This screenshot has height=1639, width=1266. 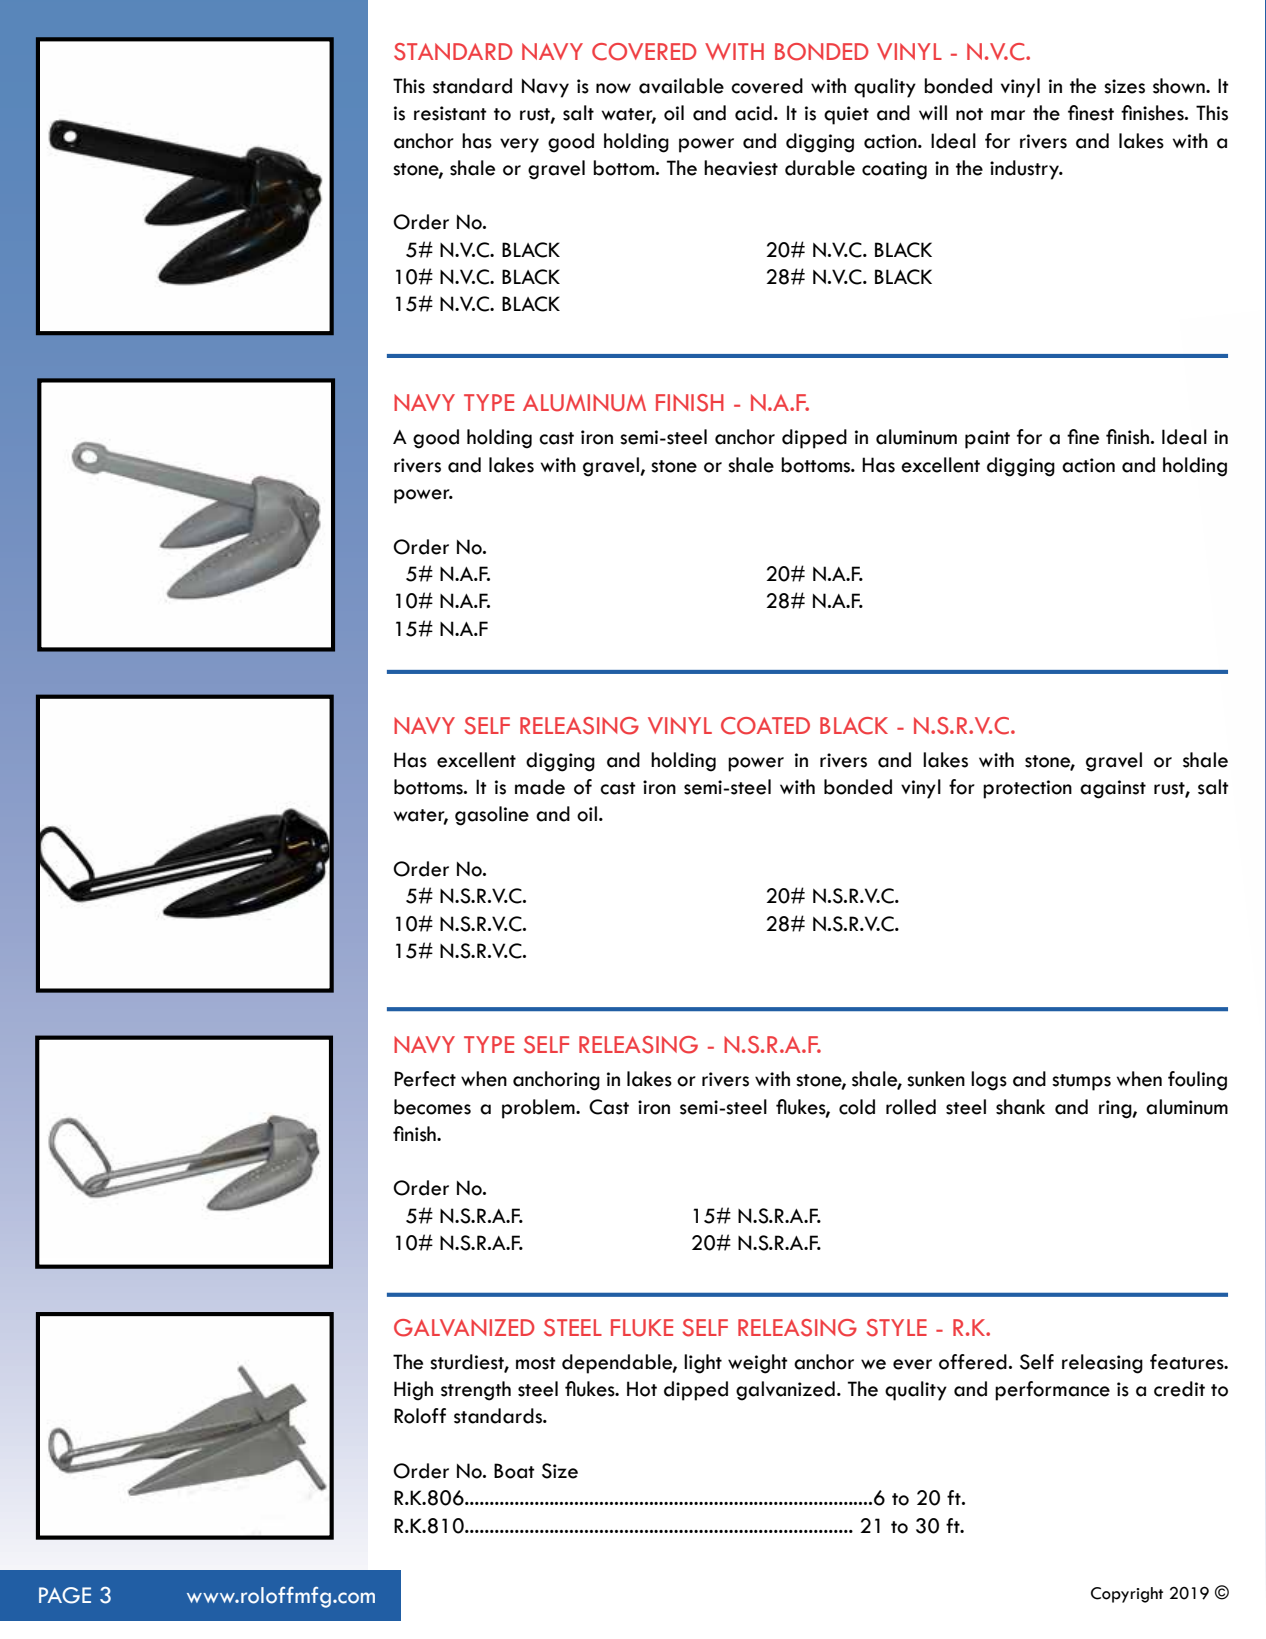 I want to click on problem, so click(x=539, y=1109).
